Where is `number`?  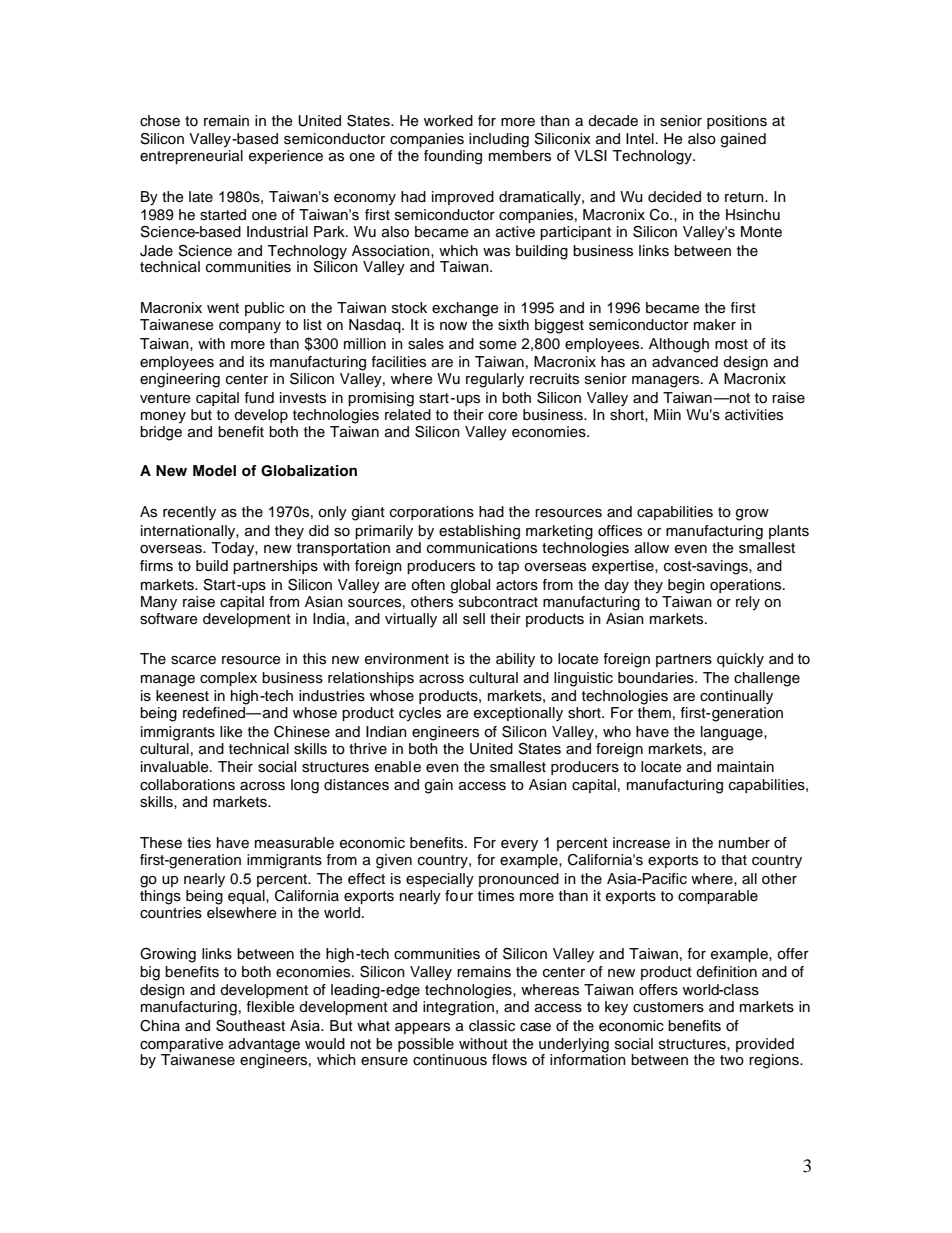 number is located at coordinates (744, 843).
